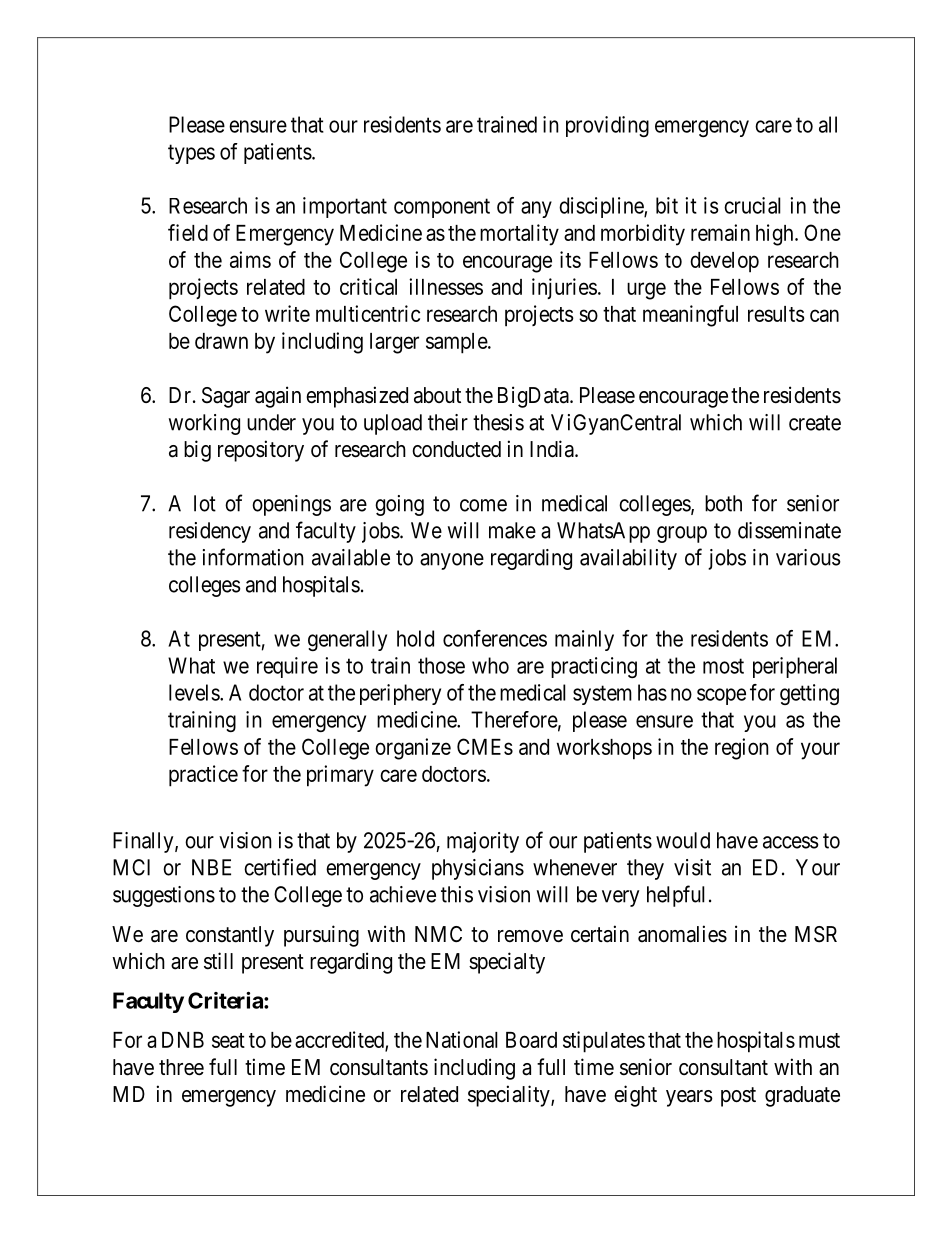 The image size is (952, 1233). Describe the element at coordinates (442, 208) in the screenshot. I see `component` at that location.
